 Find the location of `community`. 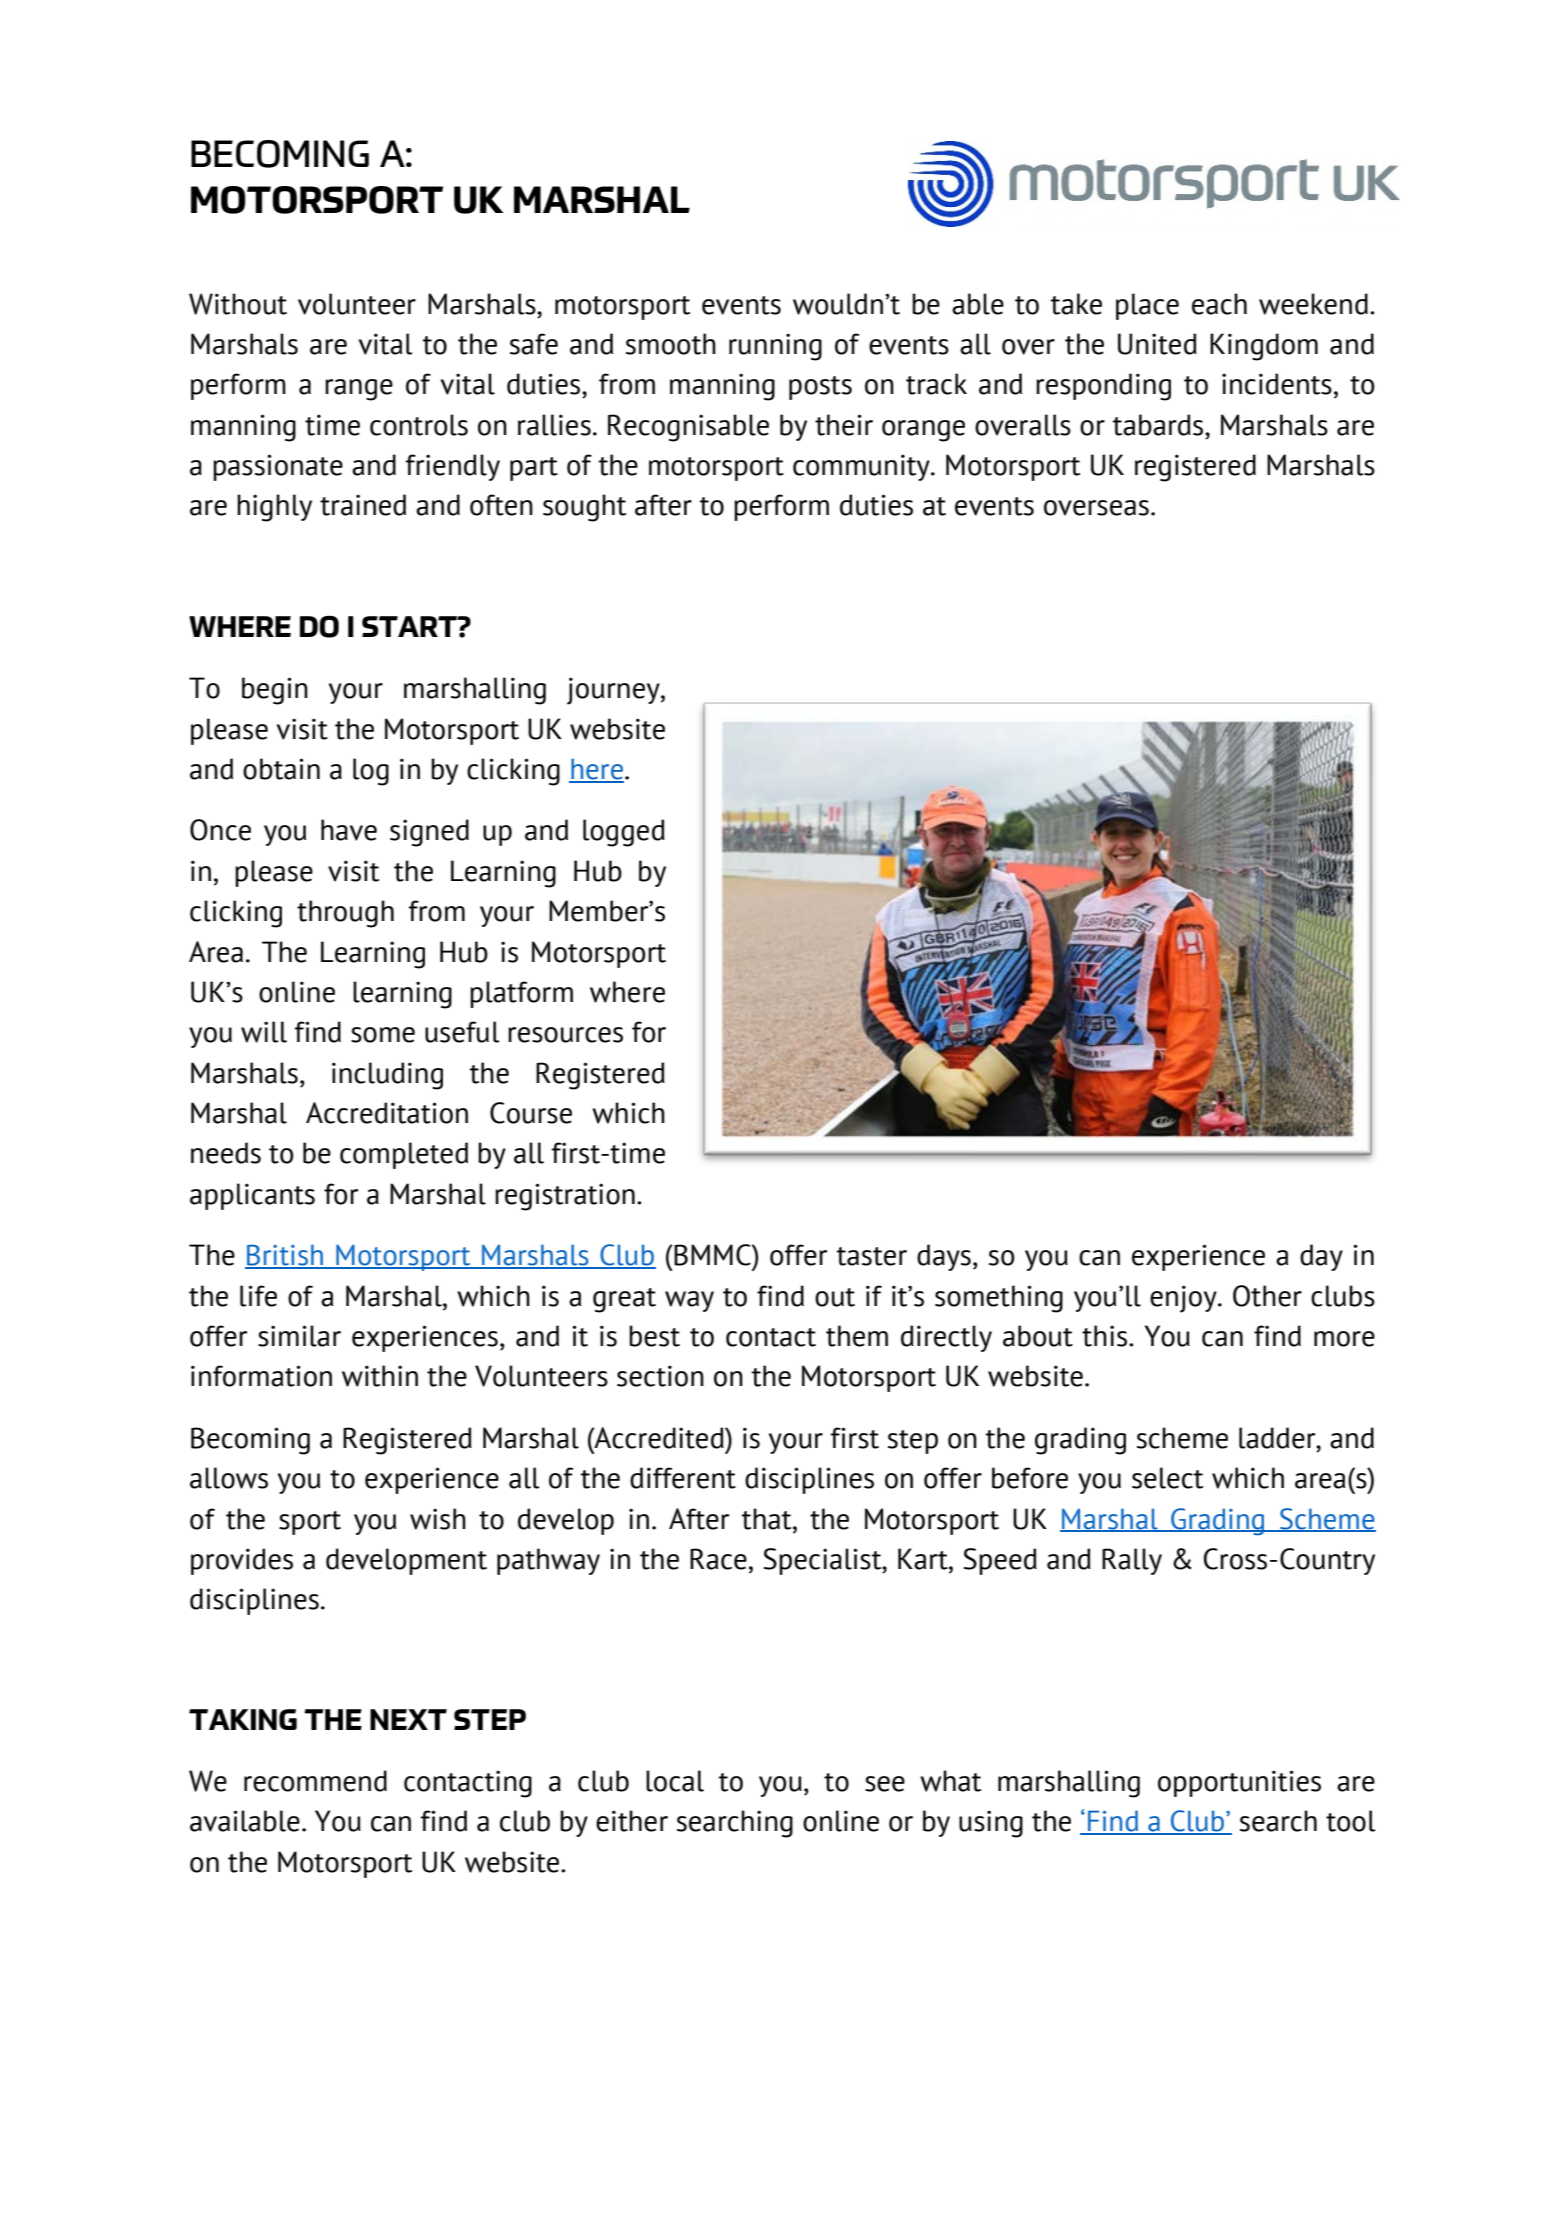

community is located at coordinates (862, 467).
